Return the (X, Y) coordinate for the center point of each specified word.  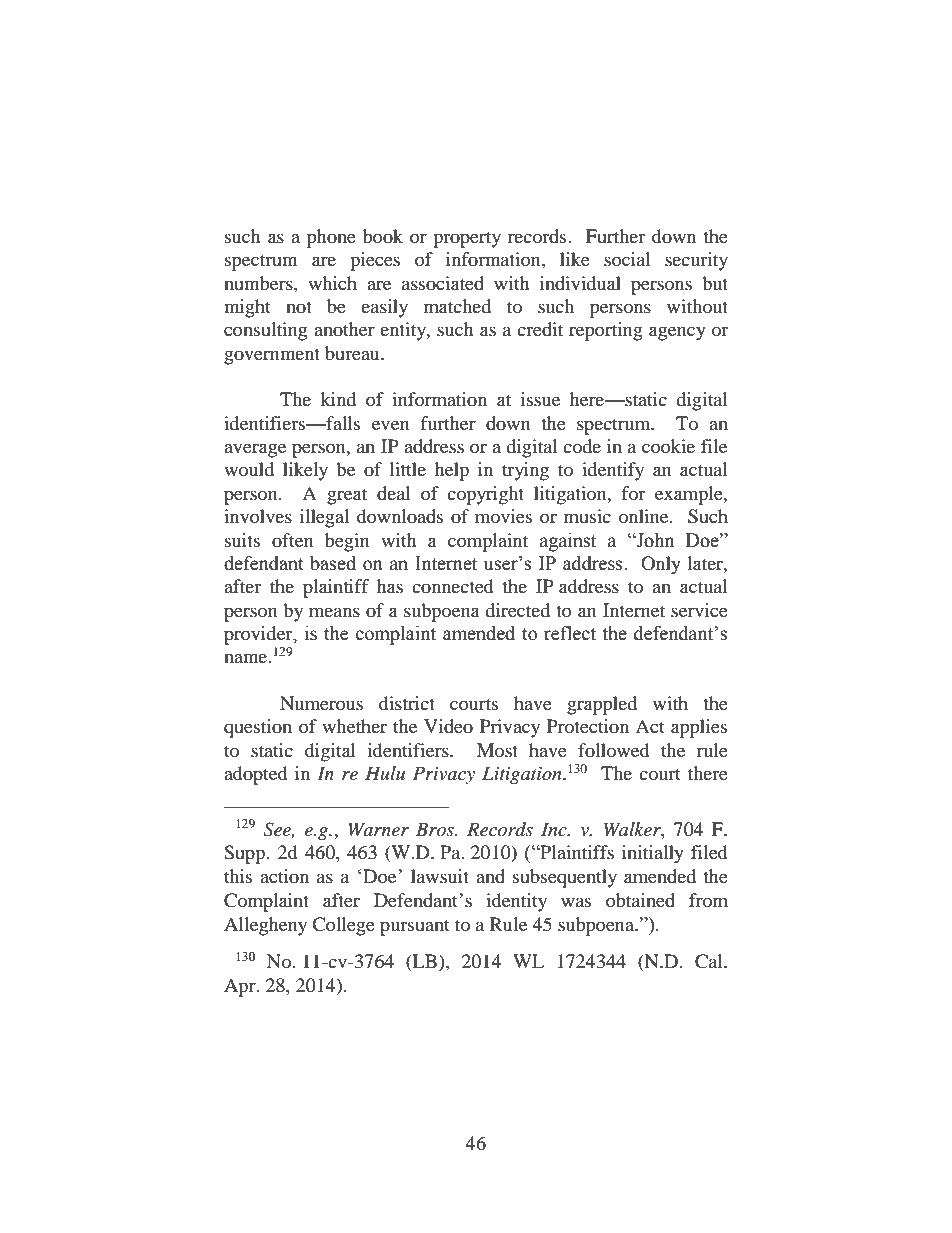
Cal (710, 961)
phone (331, 238)
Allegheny (265, 926)
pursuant (415, 928)
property (467, 239)
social (627, 259)
